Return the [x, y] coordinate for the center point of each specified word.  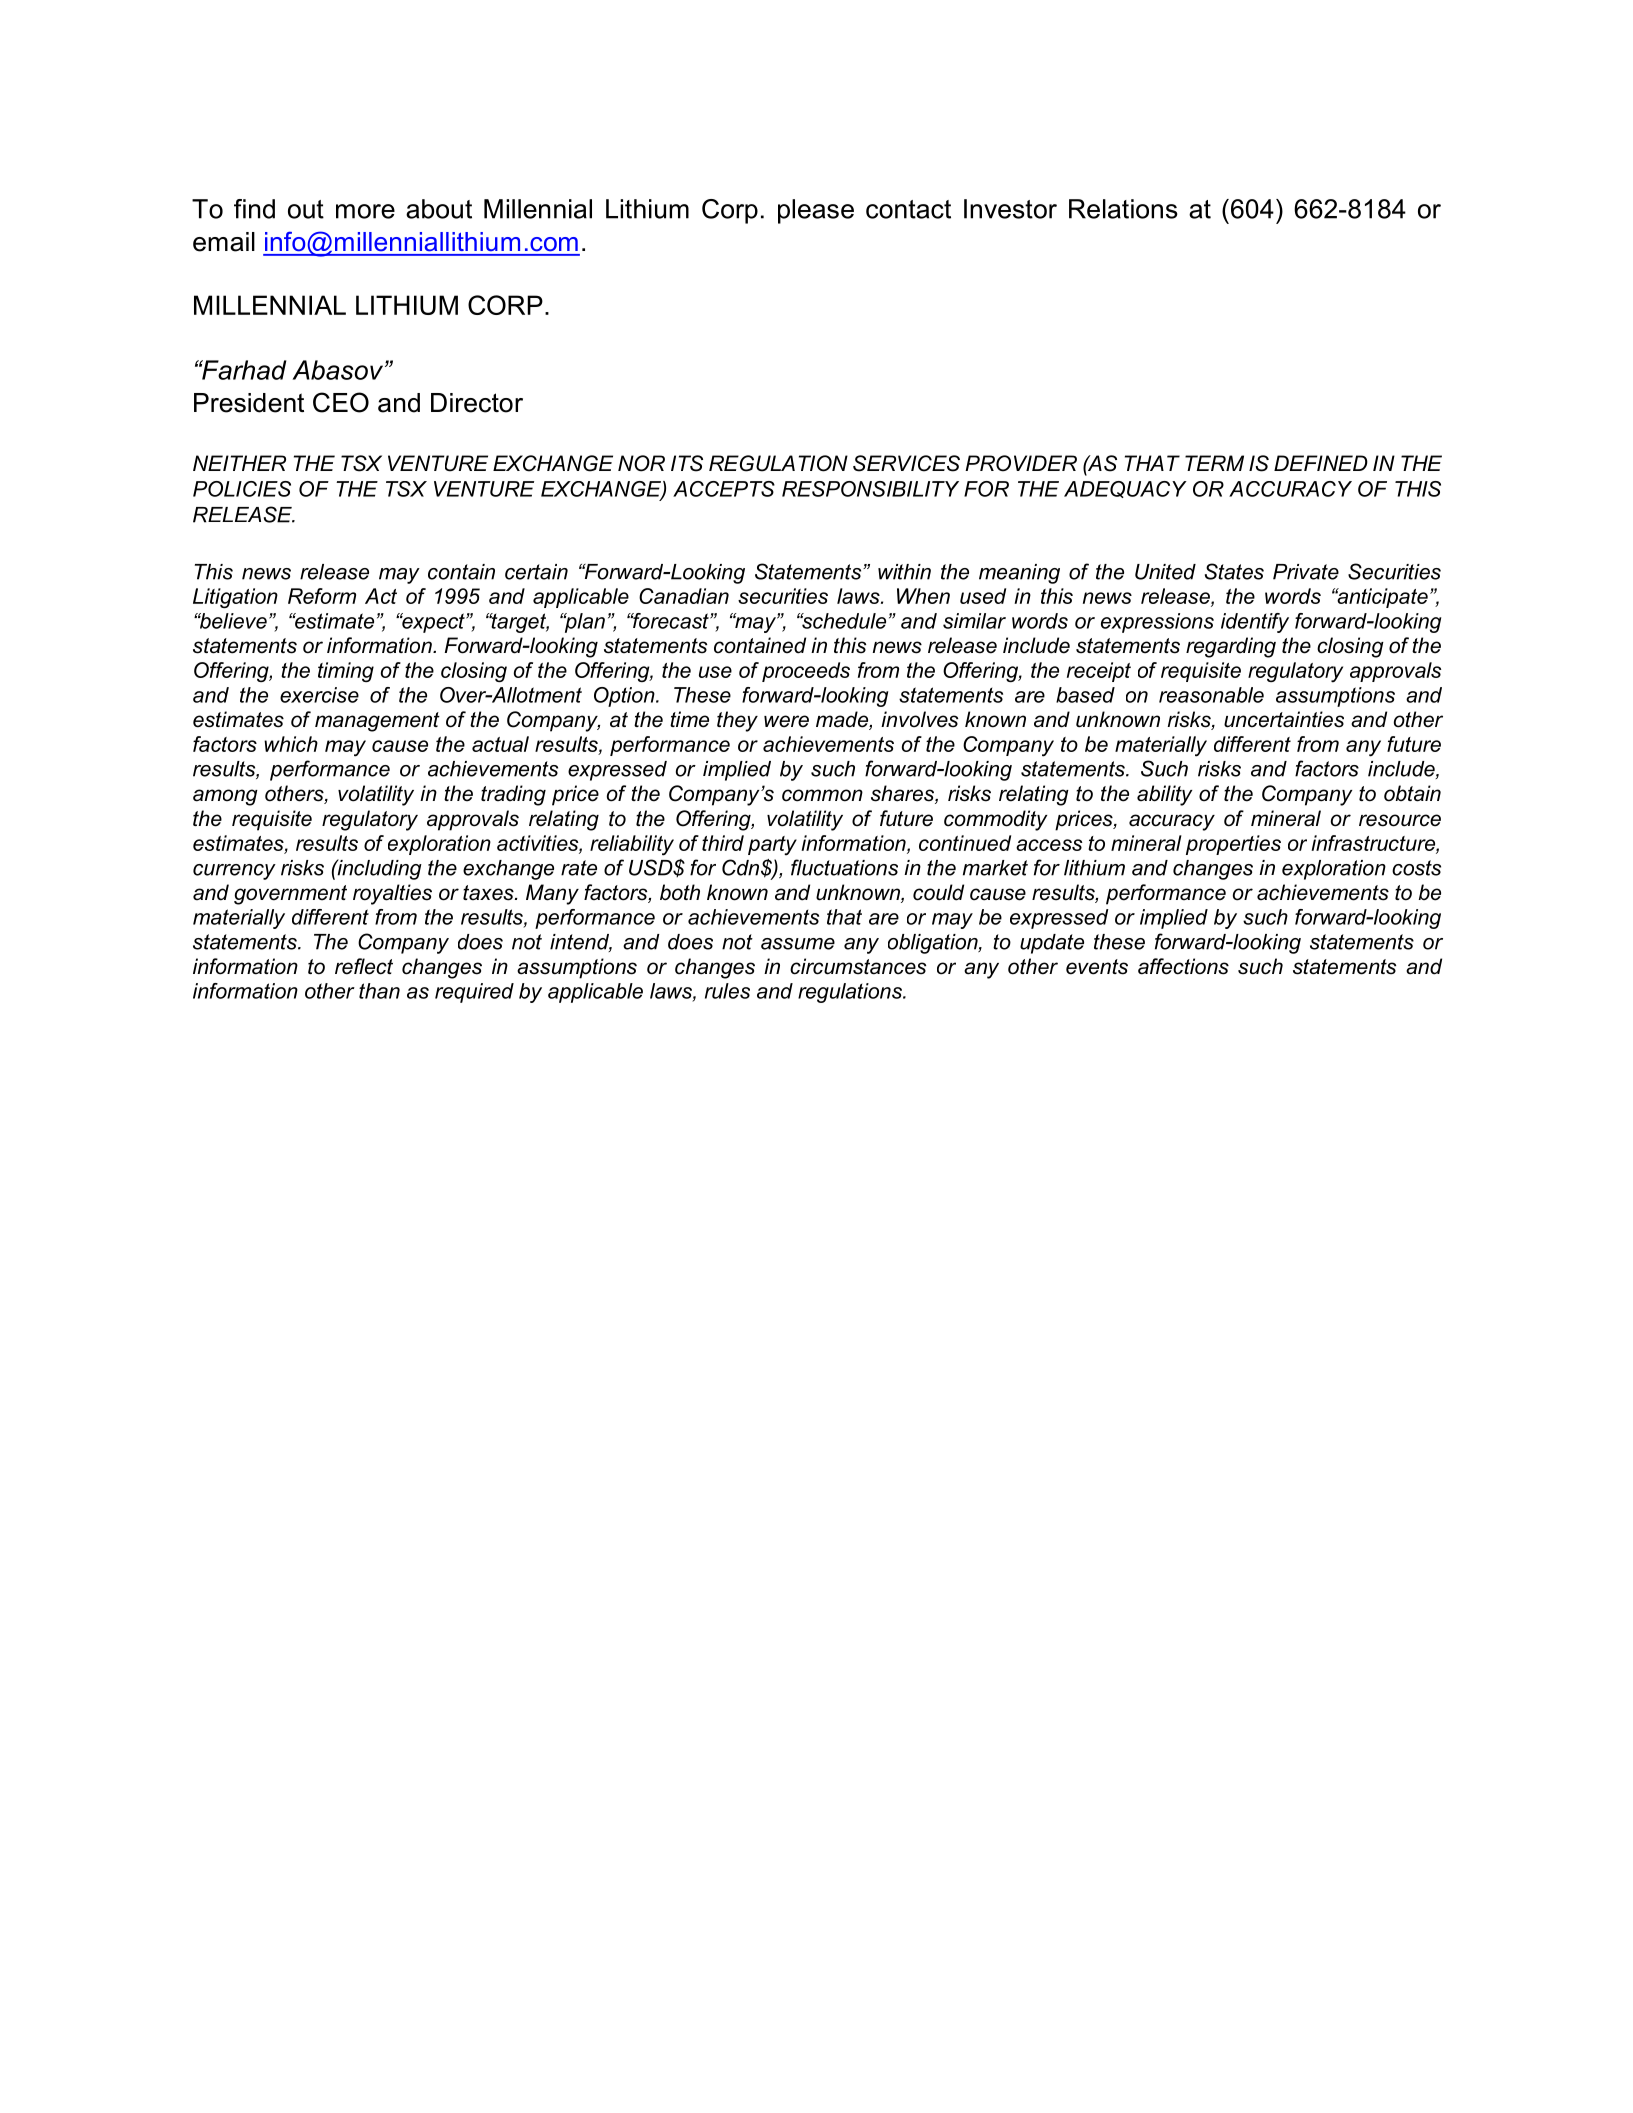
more [365, 211]
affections [1183, 966]
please [816, 211]
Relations [1123, 209]
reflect [364, 966]
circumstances [858, 966]
